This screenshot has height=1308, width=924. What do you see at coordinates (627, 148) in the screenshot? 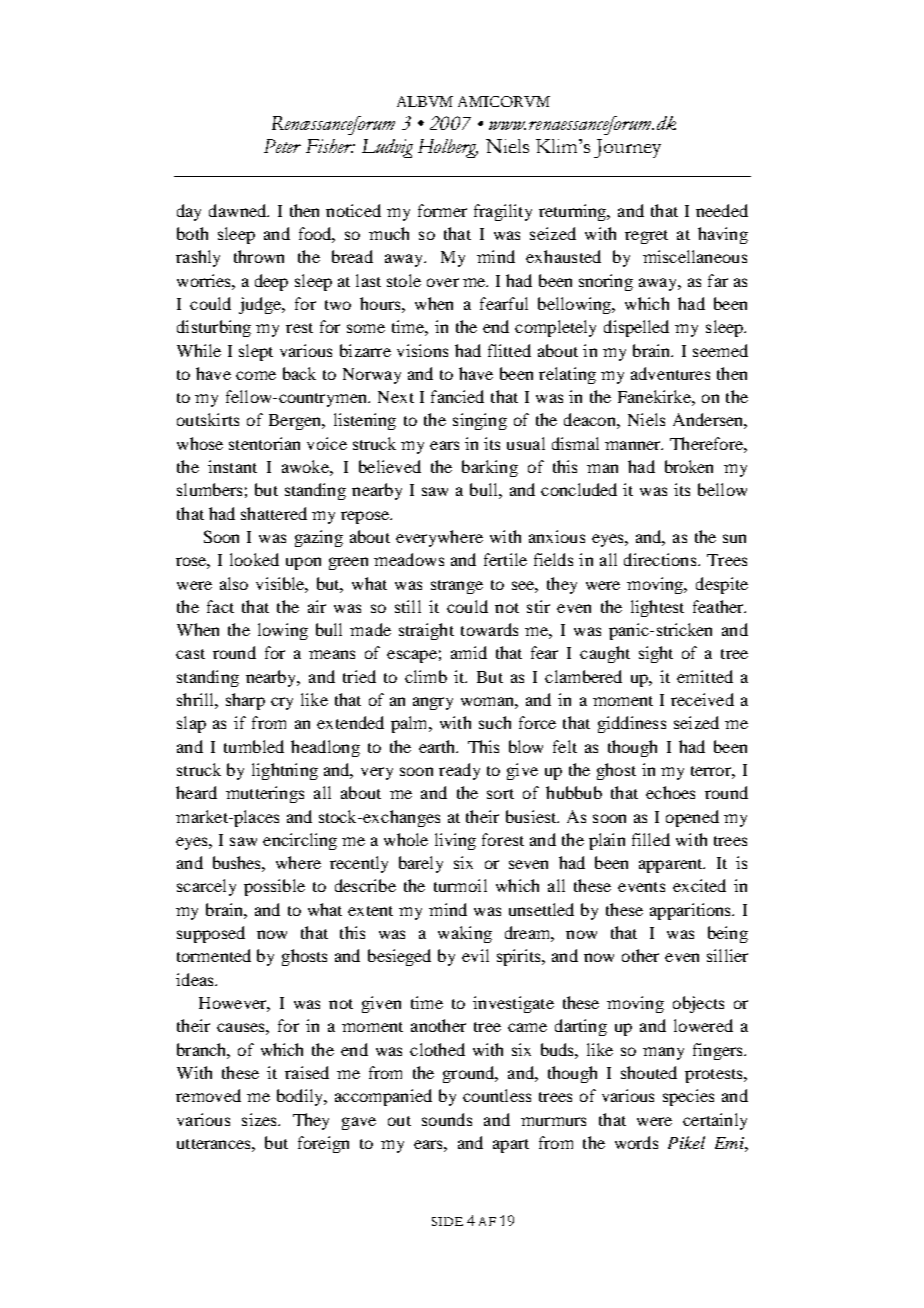
I see `Journey` at bounding box center [627, 148].
